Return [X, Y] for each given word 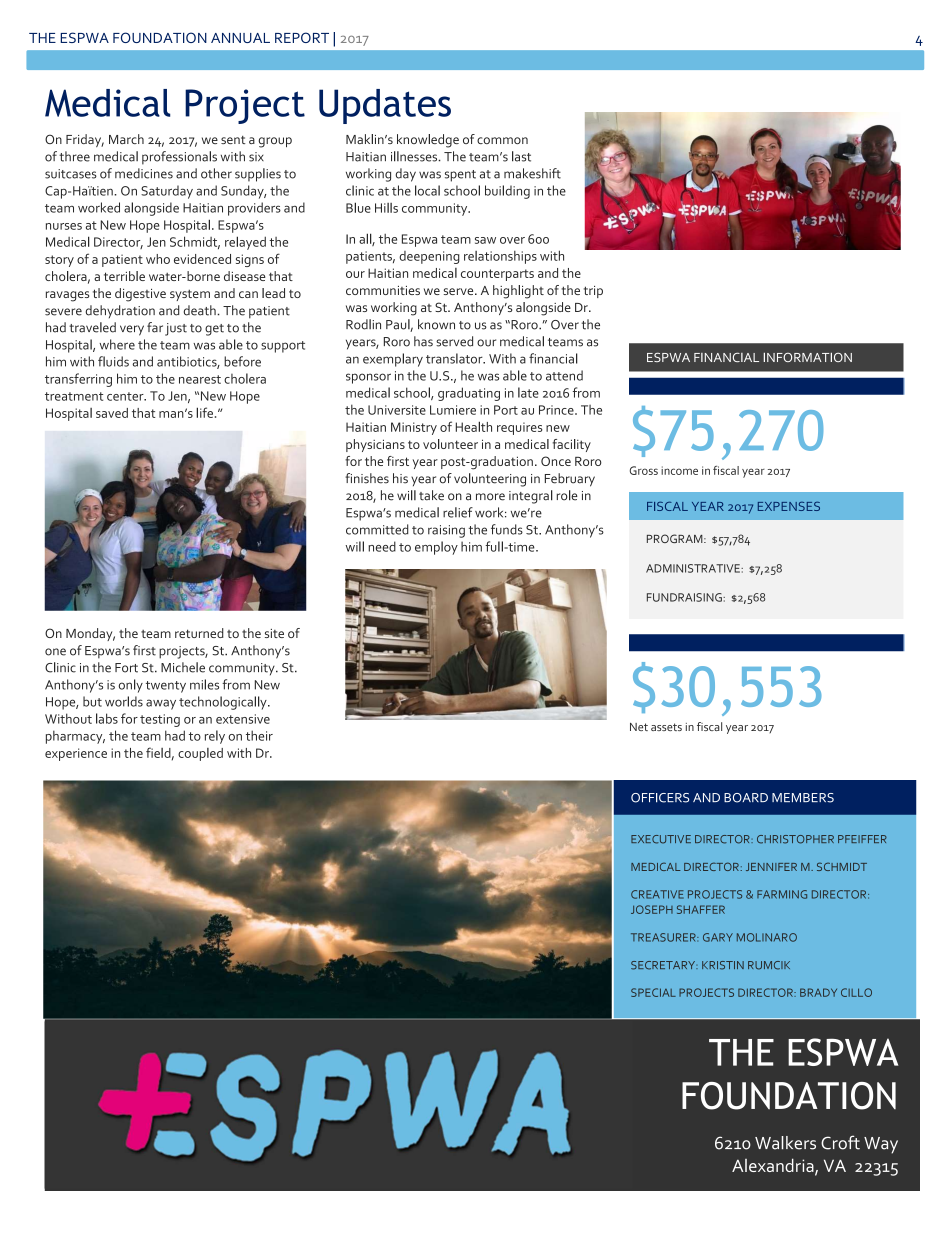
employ [436, 548]
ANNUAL [240, 38]
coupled [200, 754]
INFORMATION [808, 357]
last [521, 156]
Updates [385, 106]
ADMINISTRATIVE [694, 568]
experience [76, 754]
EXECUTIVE [661, 839]
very [132, 330]
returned [199, 633]
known [436, 324]
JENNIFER [771, 867]
